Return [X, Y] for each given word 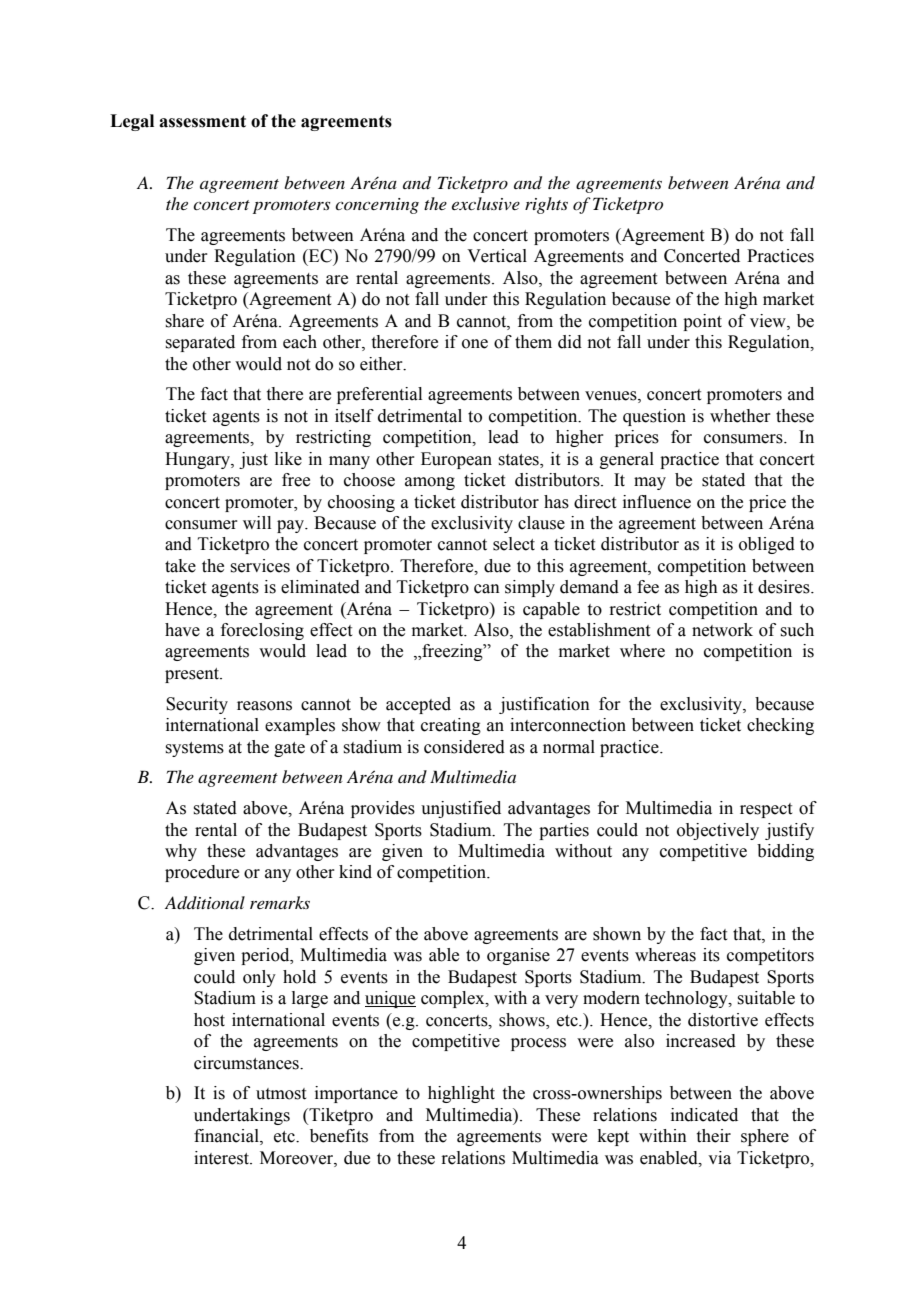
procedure [202, 873]
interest [222, 1158]
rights [546, 205]
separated [200, 343]
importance [356, 1094]
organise [518, 956]
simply [530, 588]
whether [740, 416]
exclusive [486, 203]
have [182, 630]
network [722, 630]
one [475, 344]
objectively [718, 831]
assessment [202, 121]
